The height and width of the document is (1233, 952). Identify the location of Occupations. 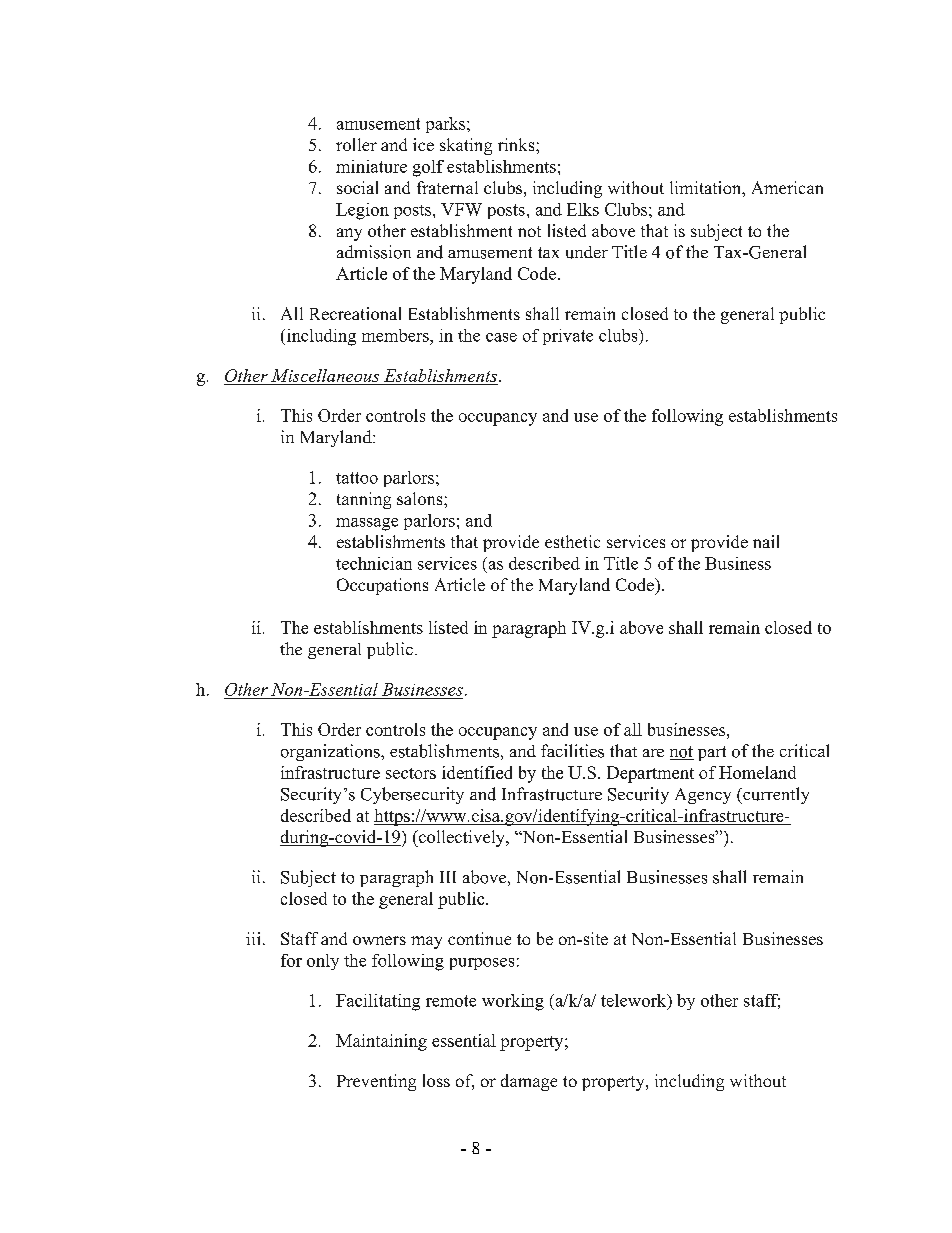
(382, 586).
